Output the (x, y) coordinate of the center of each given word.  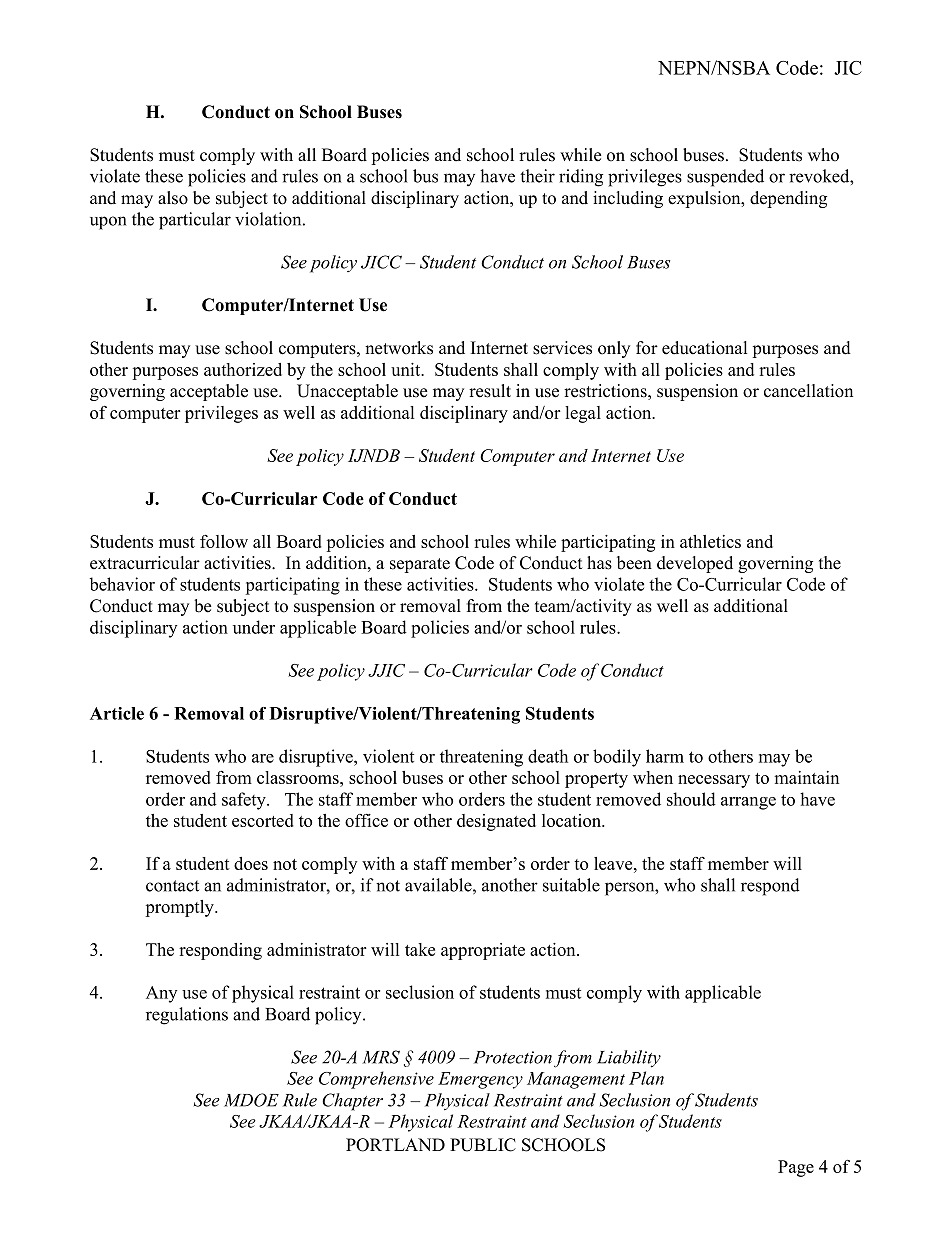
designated (496, 822)
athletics (710, 541)
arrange (748, 803)
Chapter (352, 1102)
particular (195, 221)
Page (796, 1168)
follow (224, 541)
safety (245, 801)
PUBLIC (483, 1145)
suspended (725, 178)
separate (420, 565)
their (537, 176)
